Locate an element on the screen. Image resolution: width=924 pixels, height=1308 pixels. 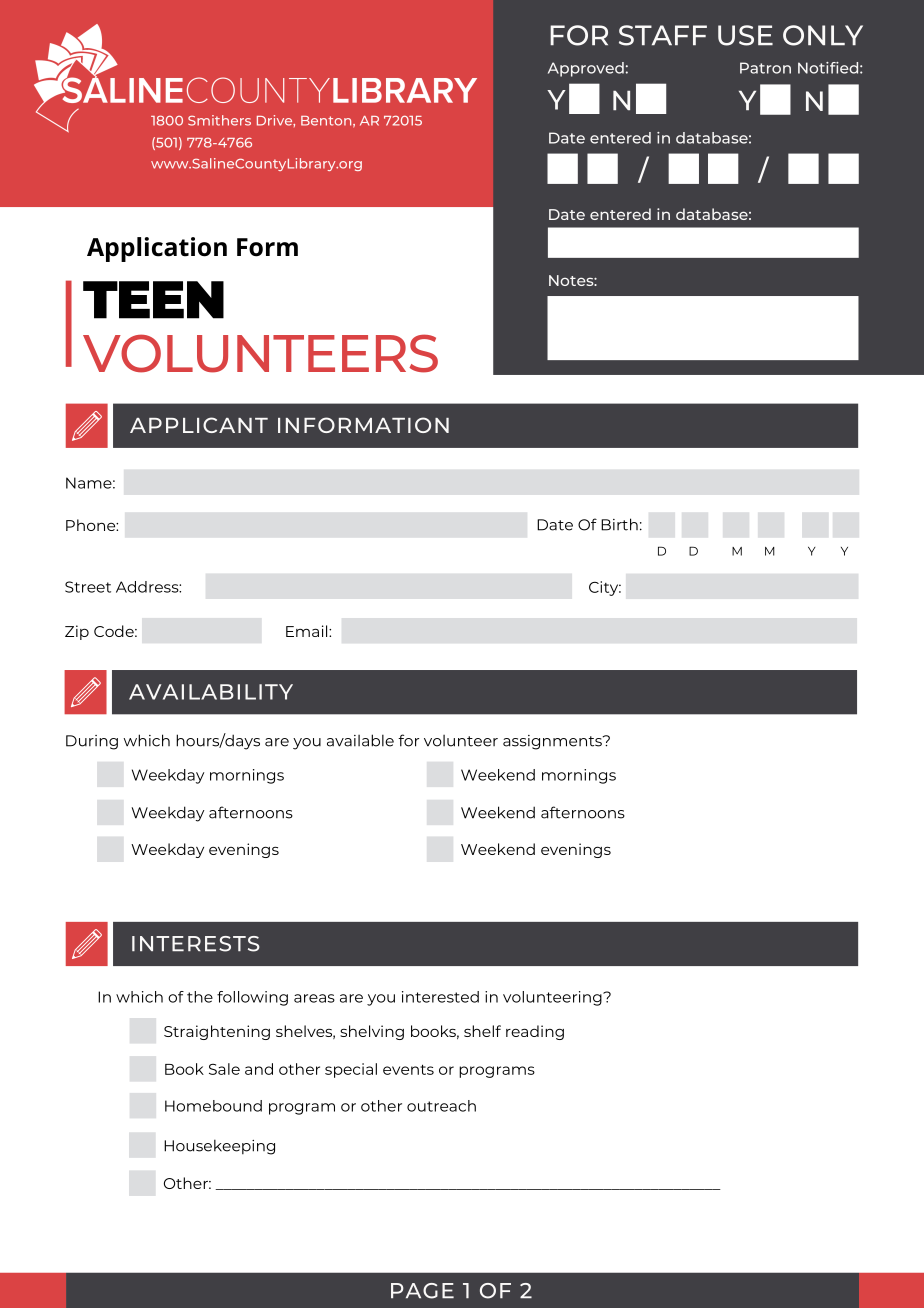
Birth is located at coordinates (619, 524).
